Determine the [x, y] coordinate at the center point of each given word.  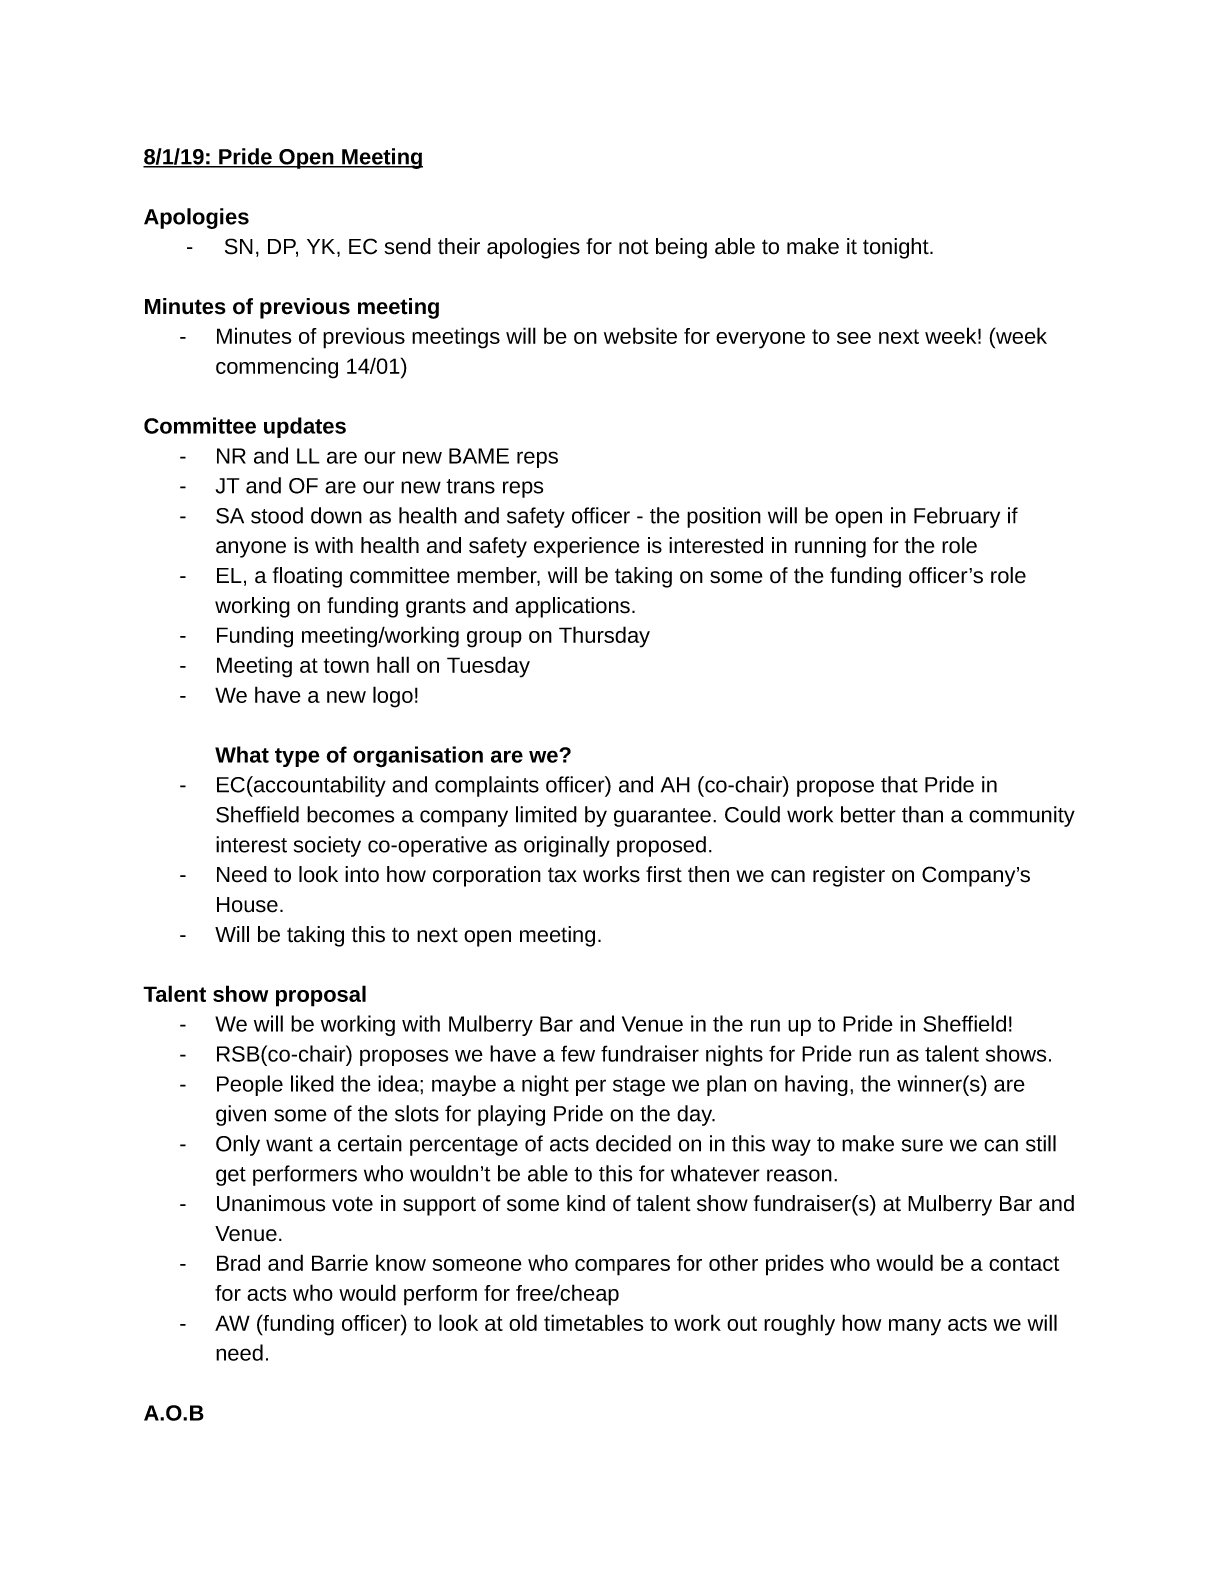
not [634, 247]
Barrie [340, 1262]
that [899, 784]
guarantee [662, 817]
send [407, 246]
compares [622, 1267]
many [915, 1327]
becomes [350, 814]
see [854, 338]
